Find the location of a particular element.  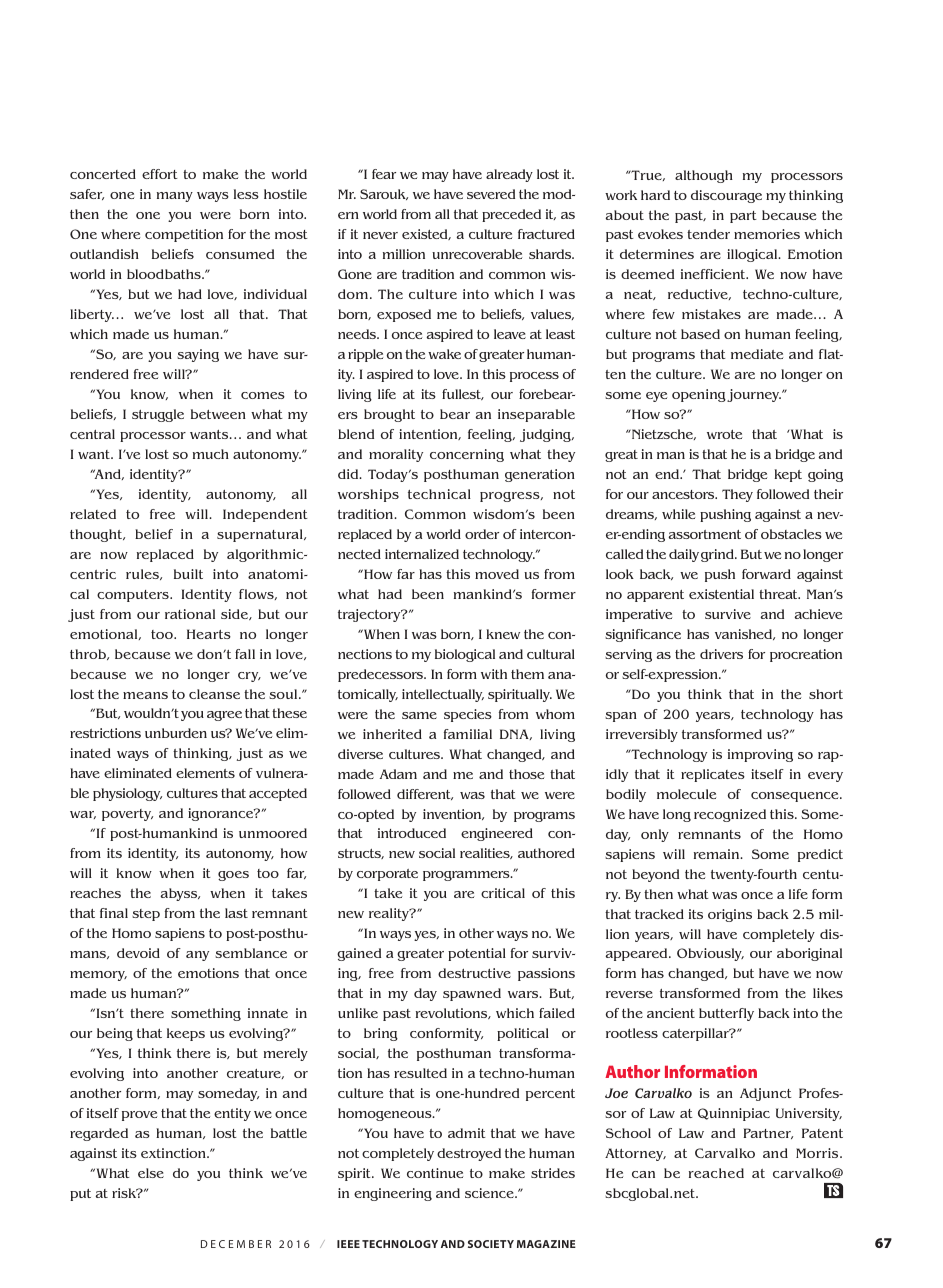

science is located at coordinates (490, 1193).
